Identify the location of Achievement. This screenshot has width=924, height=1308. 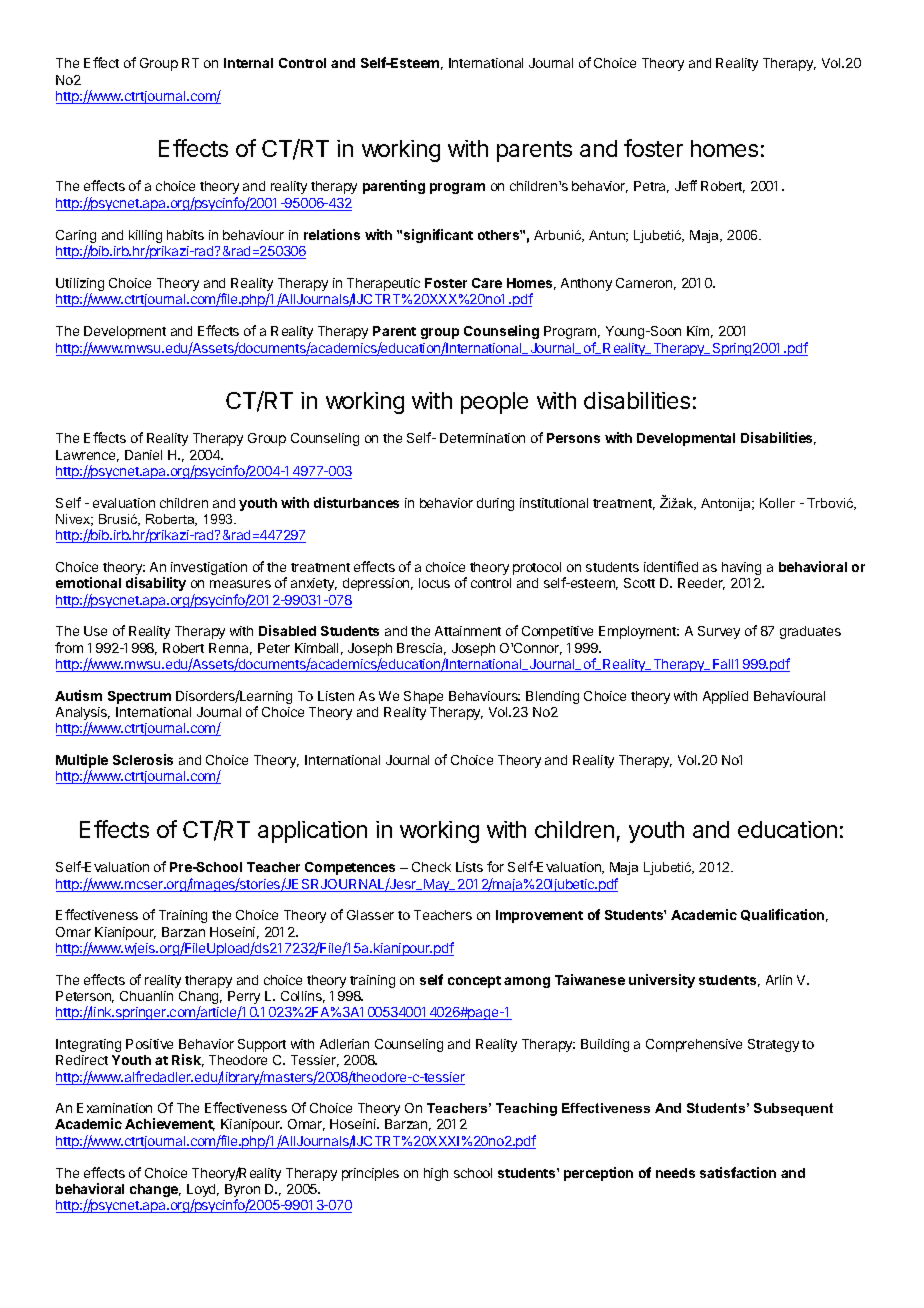
(170, 1124).
